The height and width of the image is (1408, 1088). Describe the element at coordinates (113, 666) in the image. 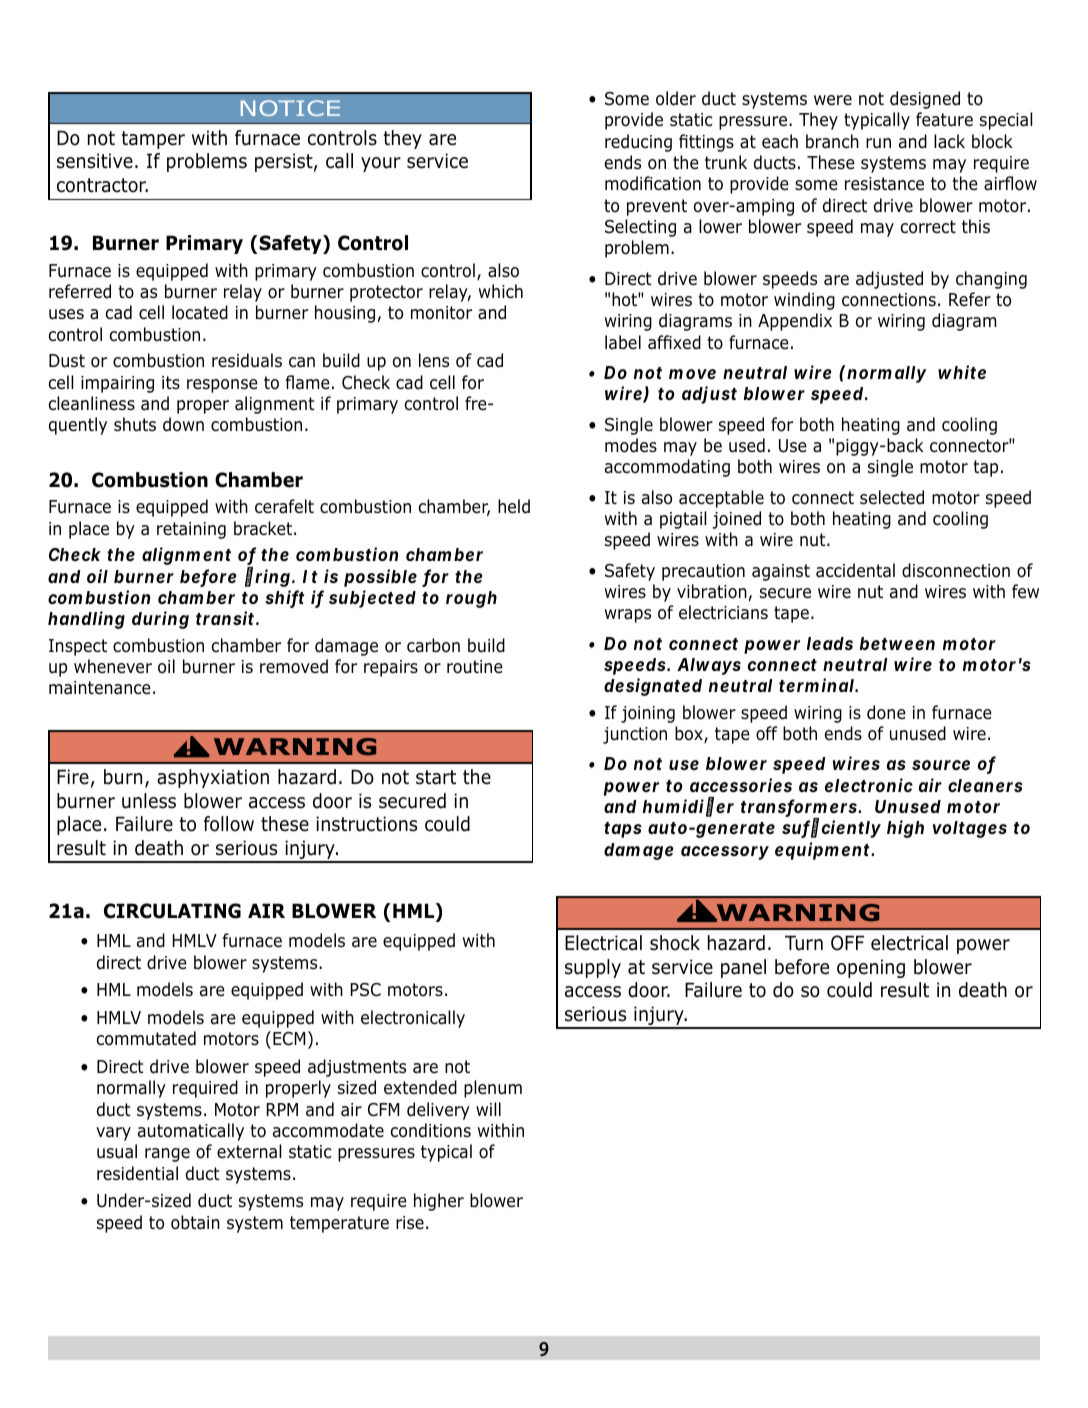

I see `whenever` at that location.
